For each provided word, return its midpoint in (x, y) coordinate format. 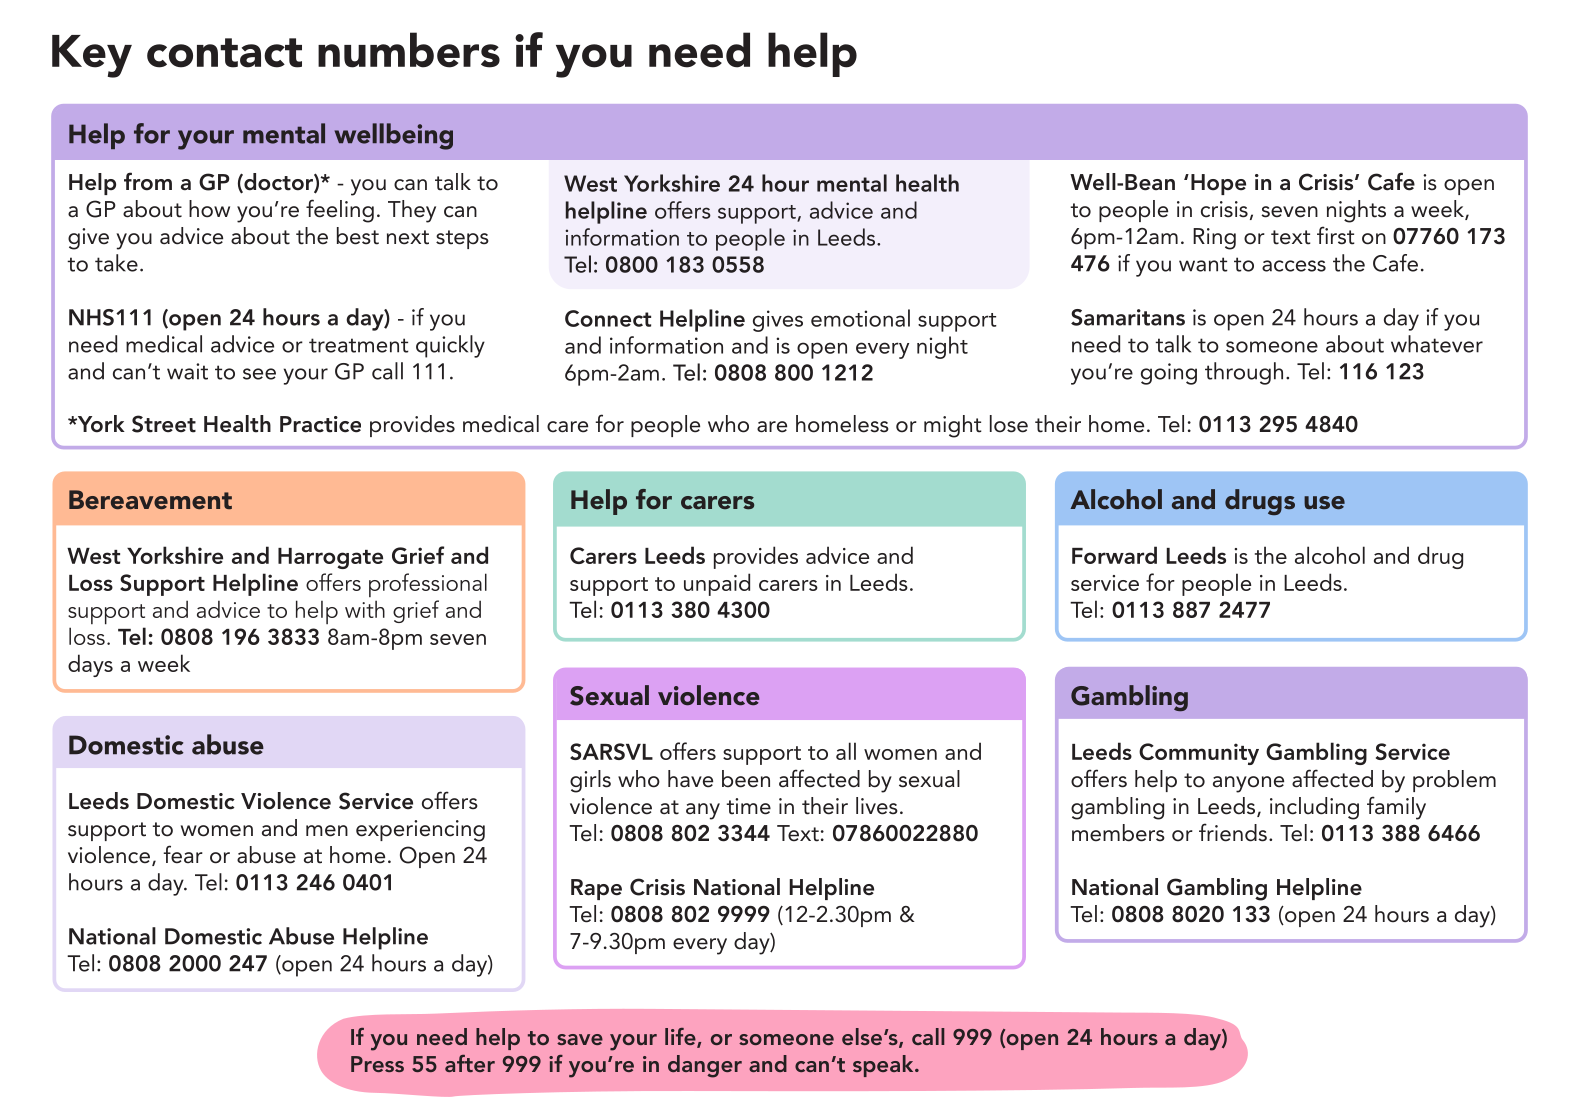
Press (377, 1064)
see (259, 374)
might (953, 426)
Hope (1218, 184)
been (746, 779)
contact (224, 53)
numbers (409, 50)
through (1244, 373)
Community (1199, 754)
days (90, 665)
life (681, 1038)
